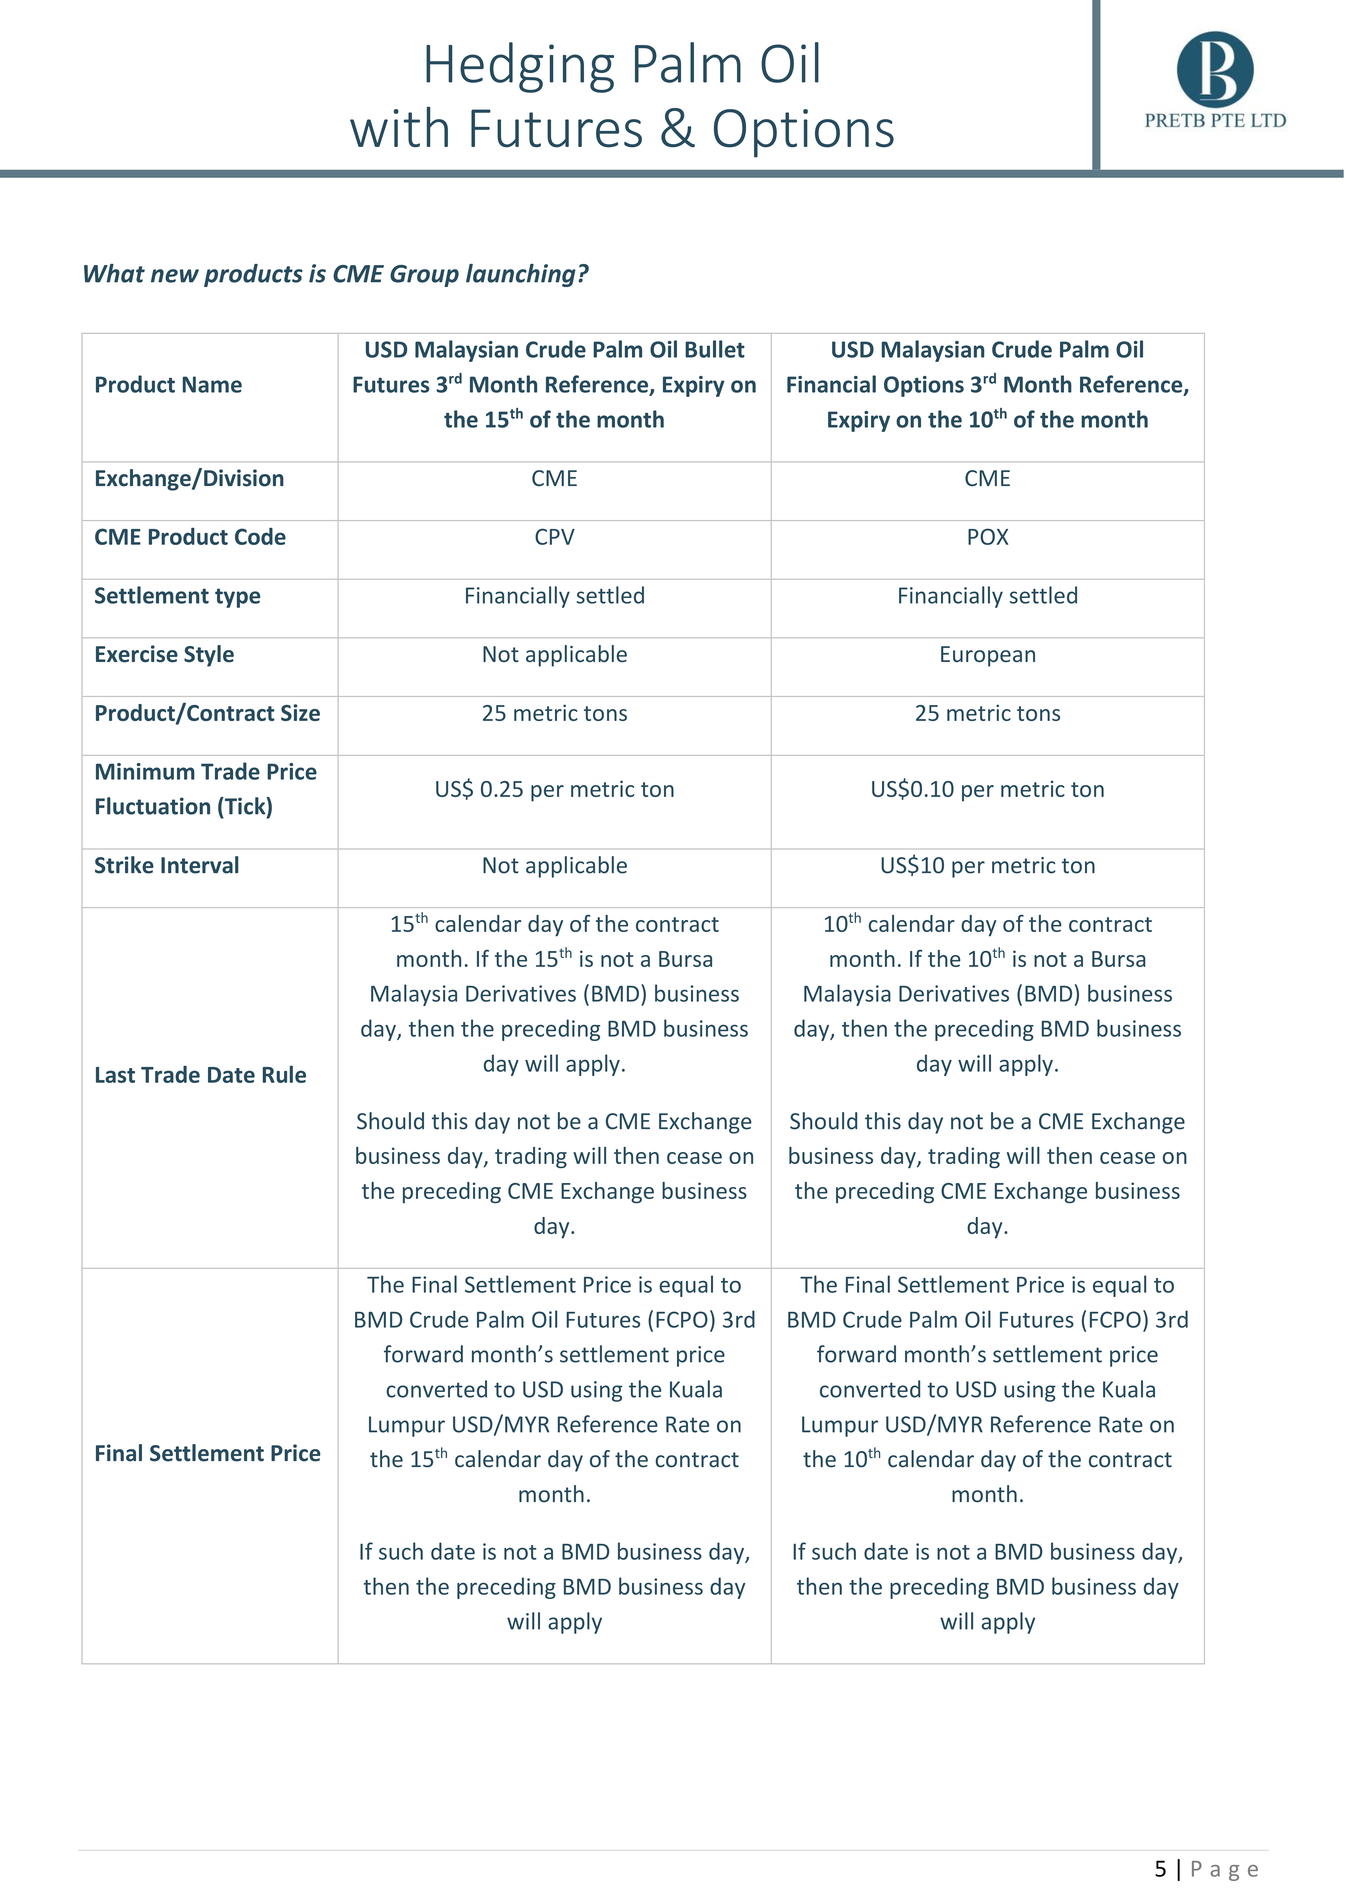  Describe the element at coordinates (520, 67) in the image. I see `Hedging` at that location.
